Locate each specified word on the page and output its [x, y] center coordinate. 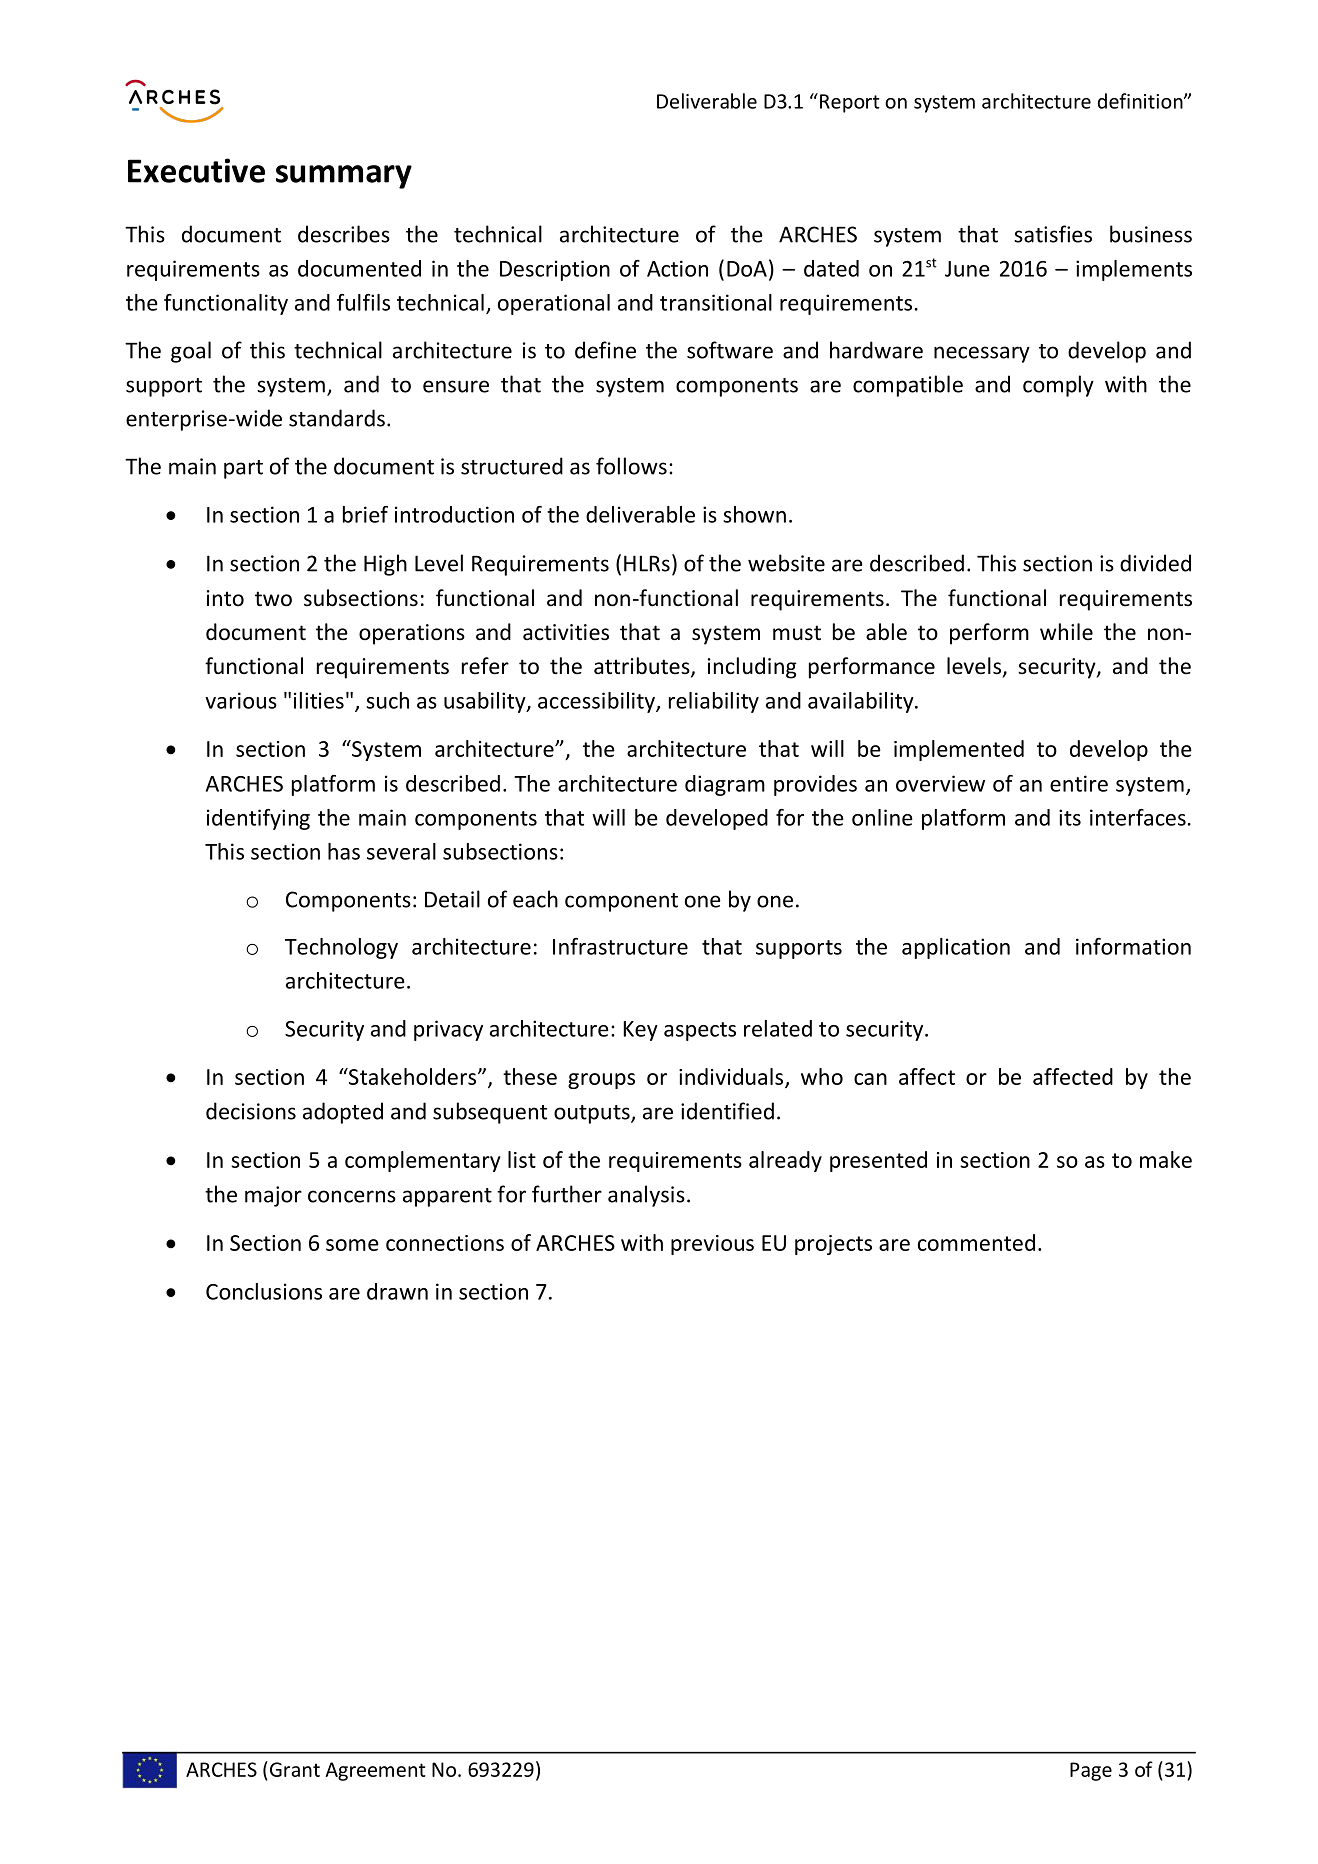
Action [677, 268]
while [1066, 632]
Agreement [375, 1771]
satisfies [1053, 234]
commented [976, 1242]
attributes [643, 667]
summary [344, 177]
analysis [646, 1196]
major [273, 1196]
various [241, 700]
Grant [293, 1769]
